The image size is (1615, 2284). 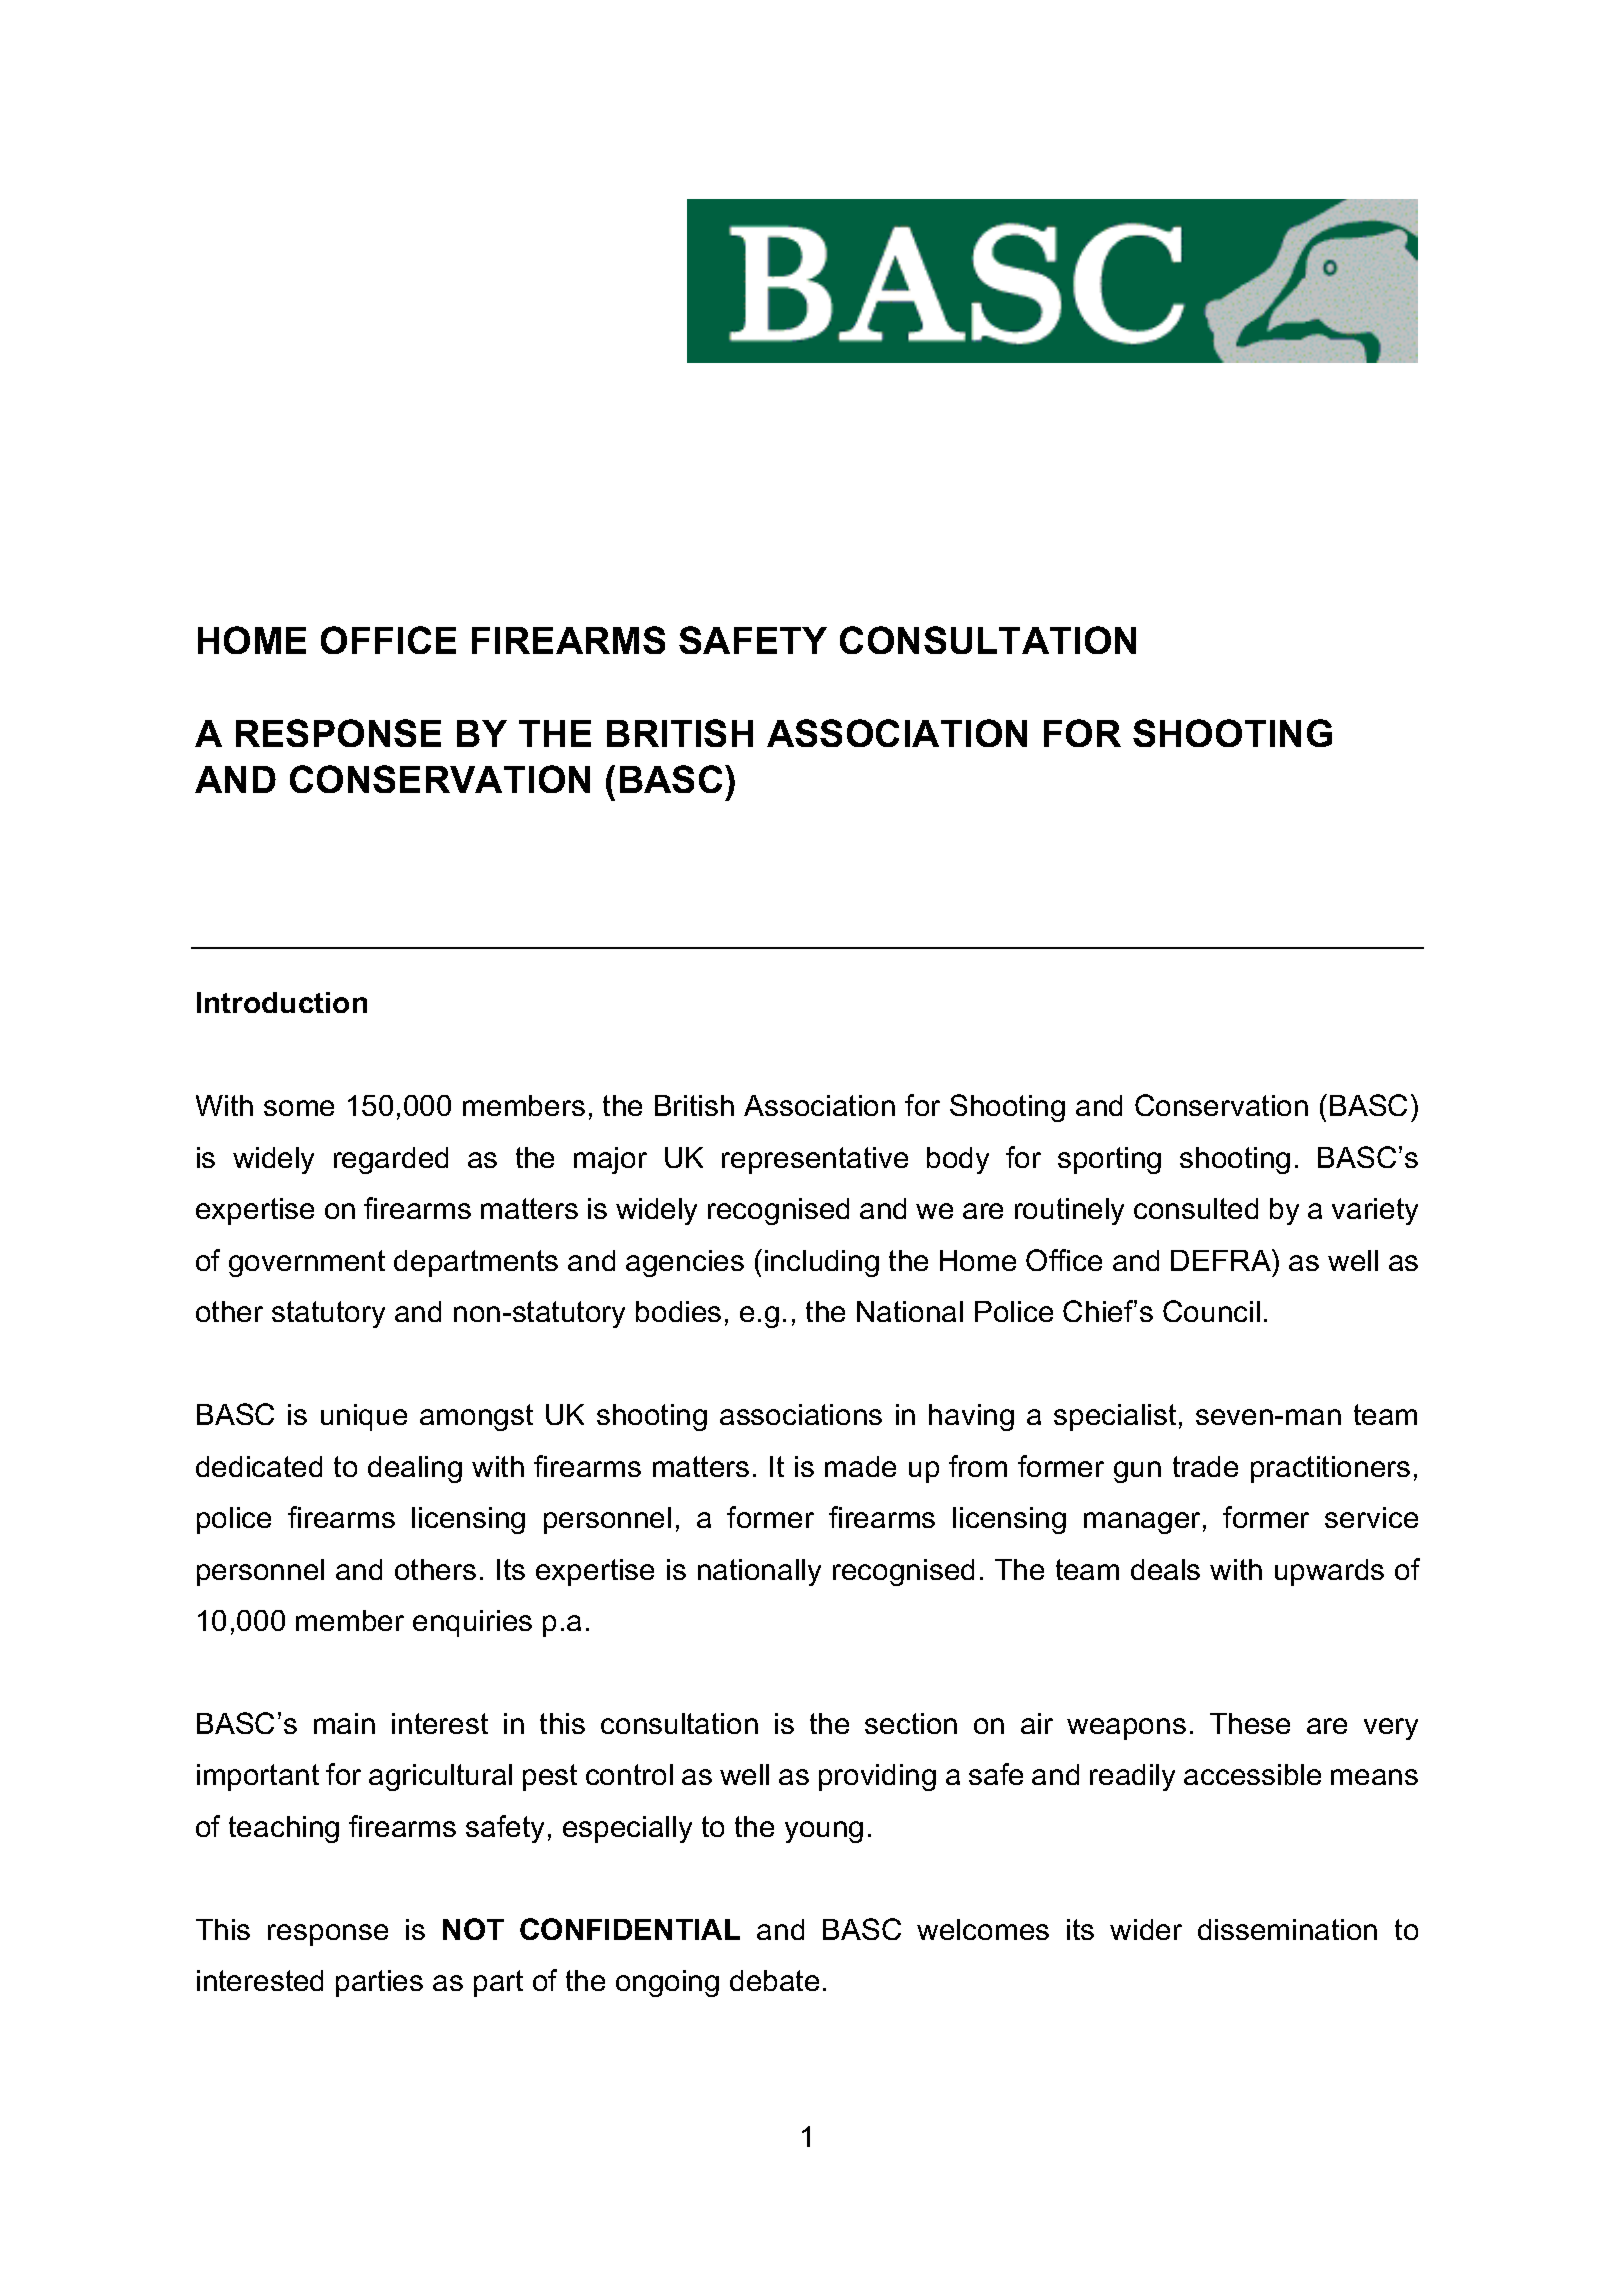 I want to click on dealing, so click(x=415, y=1469).
